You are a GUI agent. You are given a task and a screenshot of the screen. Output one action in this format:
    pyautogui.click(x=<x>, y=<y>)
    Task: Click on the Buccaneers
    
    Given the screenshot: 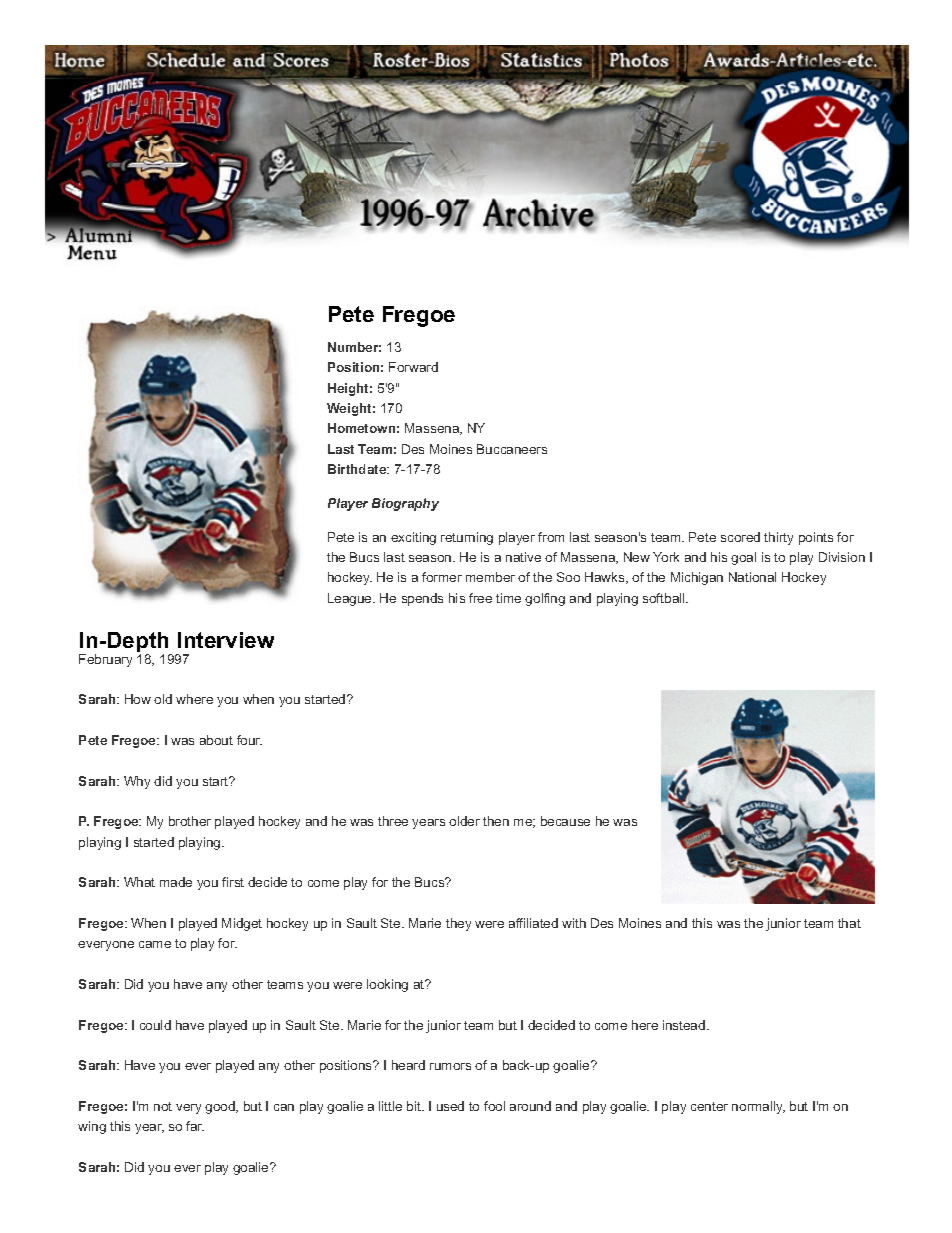 What is the action you would take?
    pyautogui.click(x=512, y=449)
